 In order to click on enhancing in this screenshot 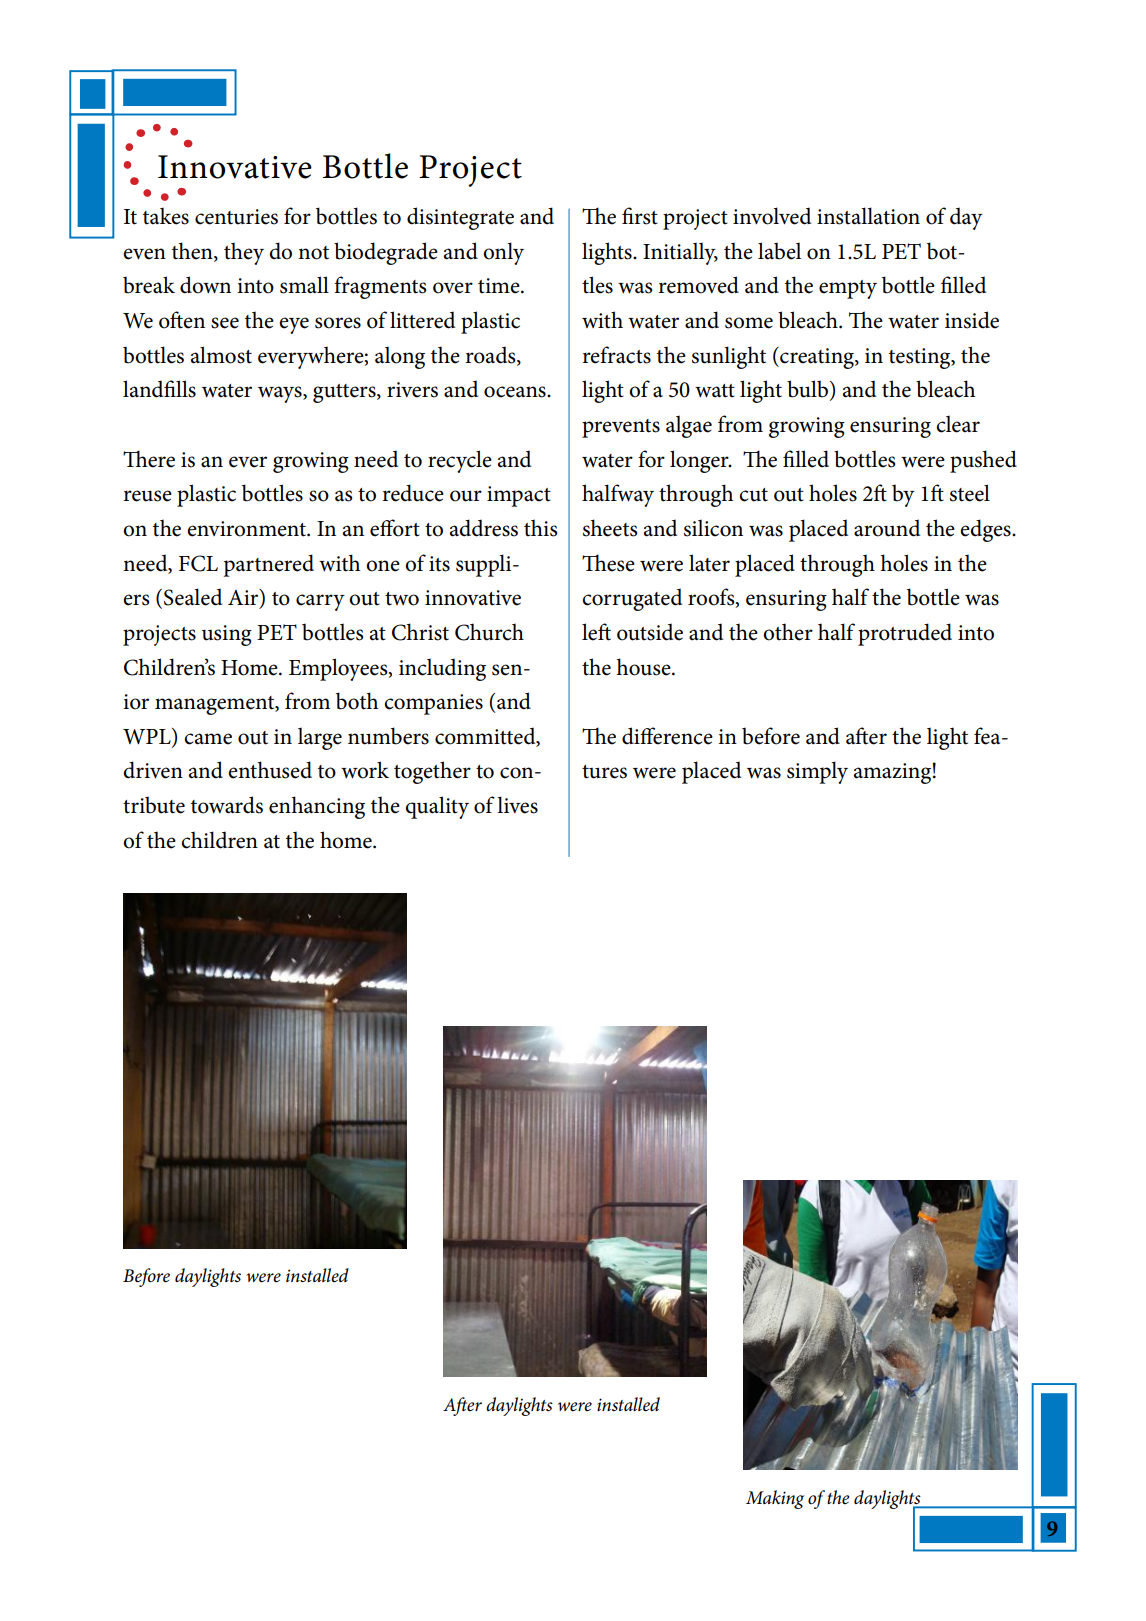, I will do `click(317, 807)`.
